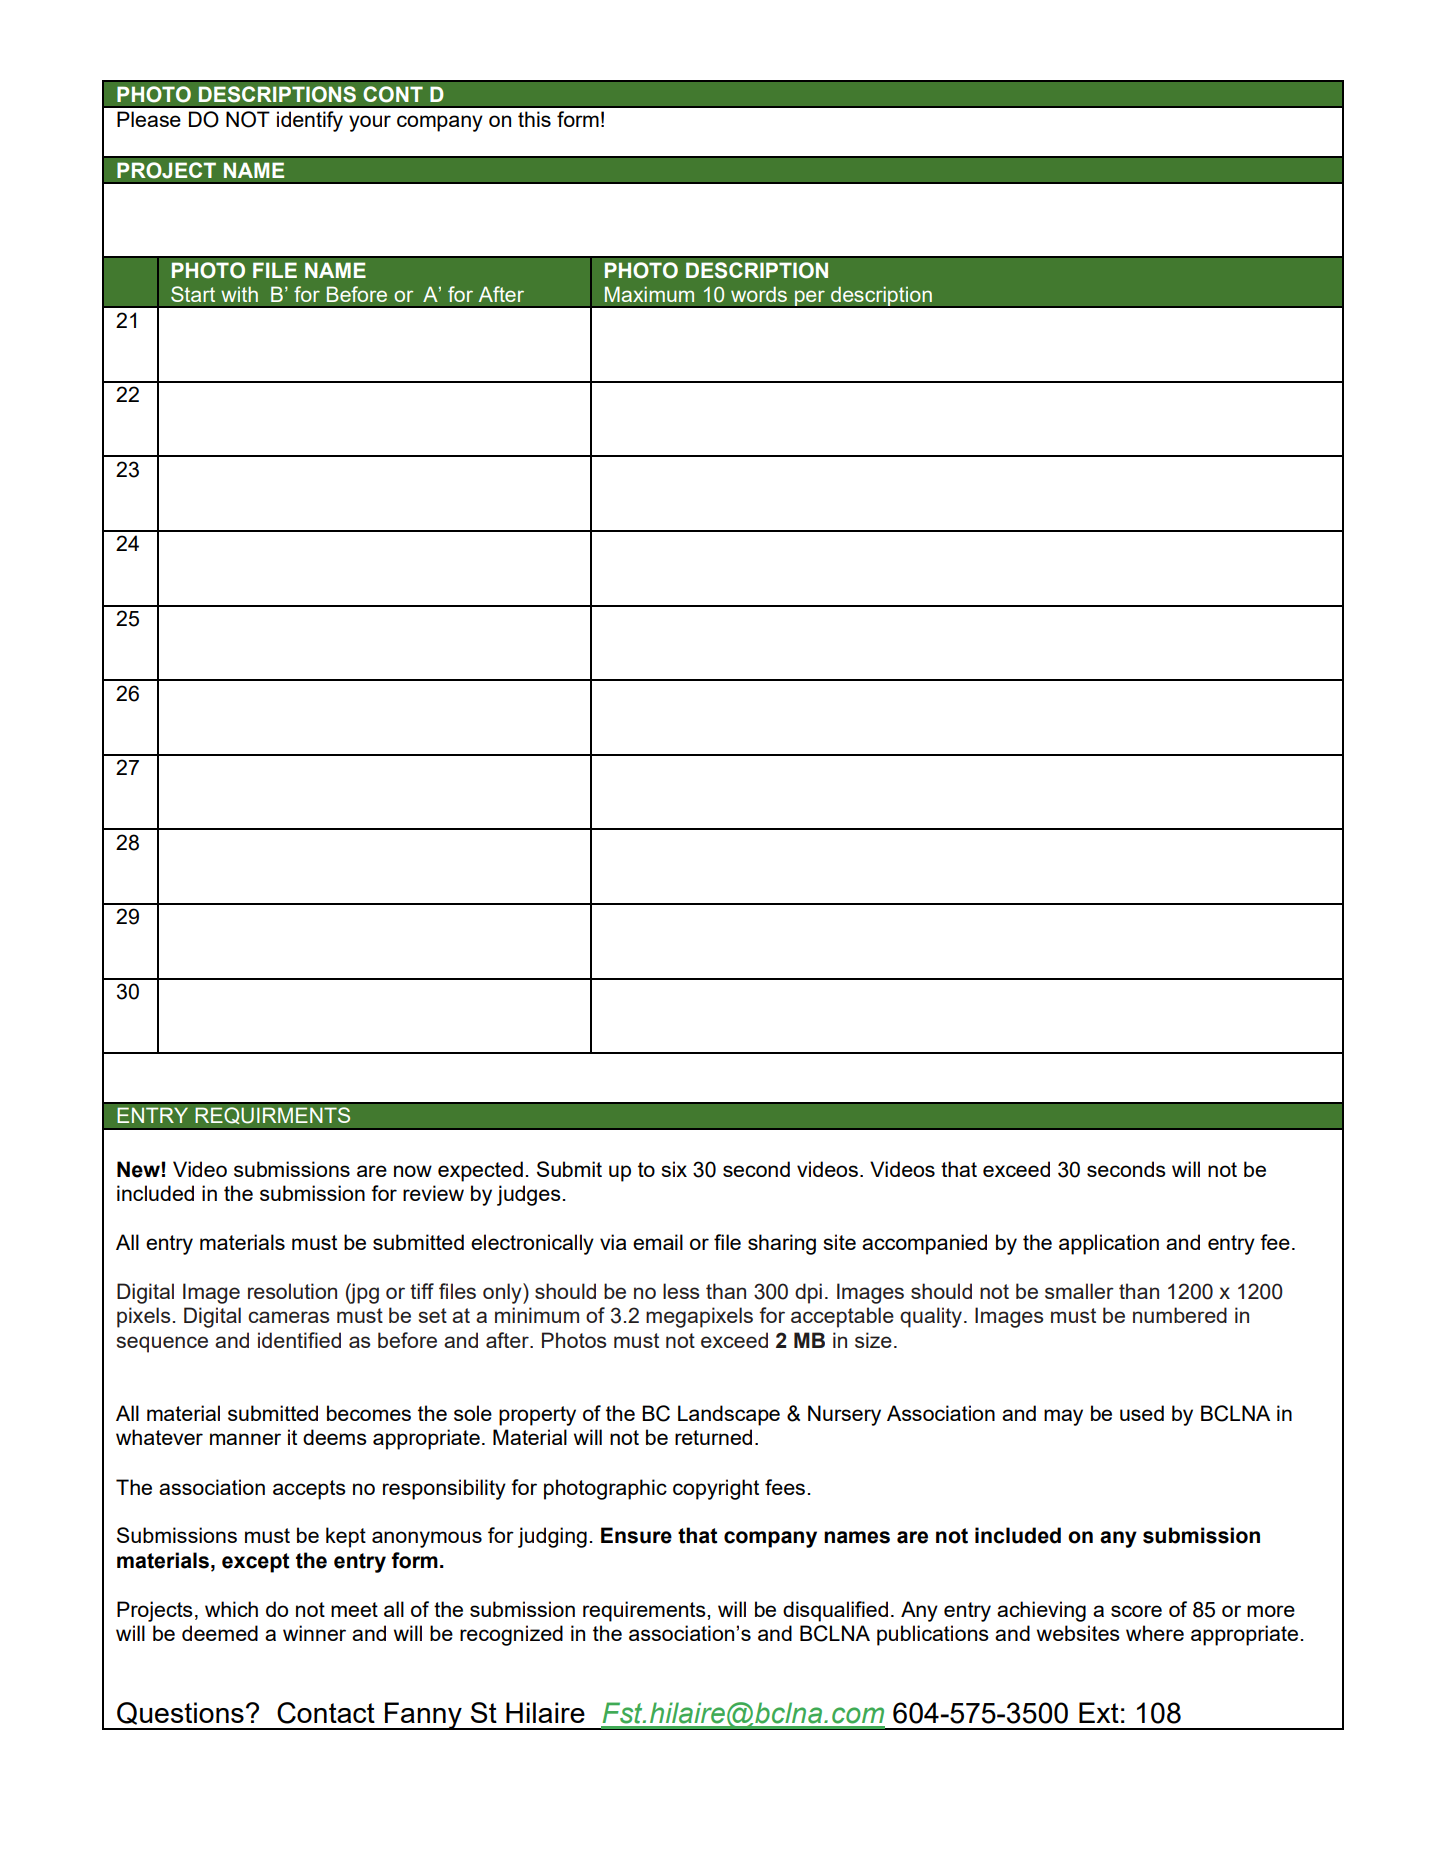  I want to click on this, so click(534, 119).
